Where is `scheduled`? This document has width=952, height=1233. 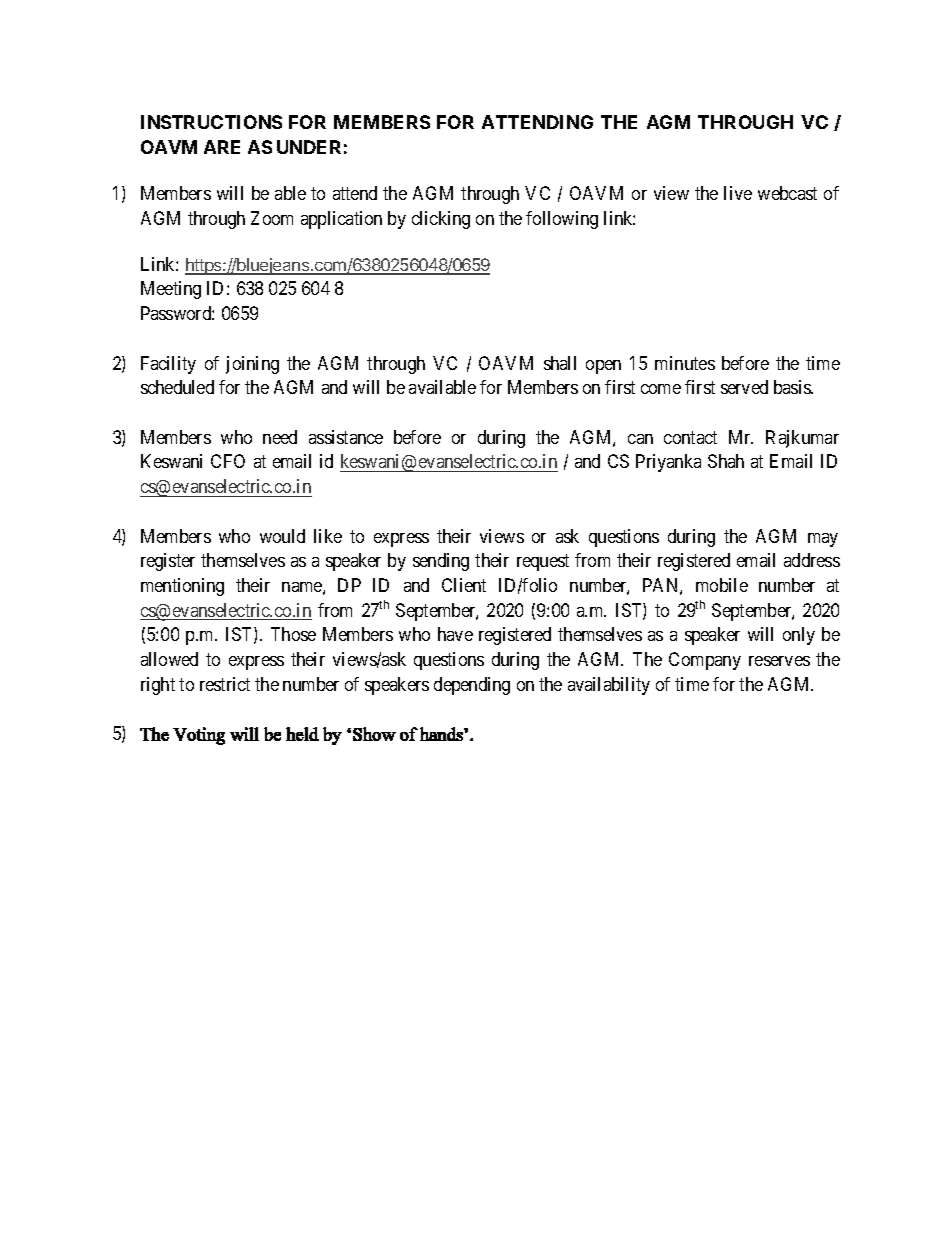 scheduled is located at coordinates (177, 387).
